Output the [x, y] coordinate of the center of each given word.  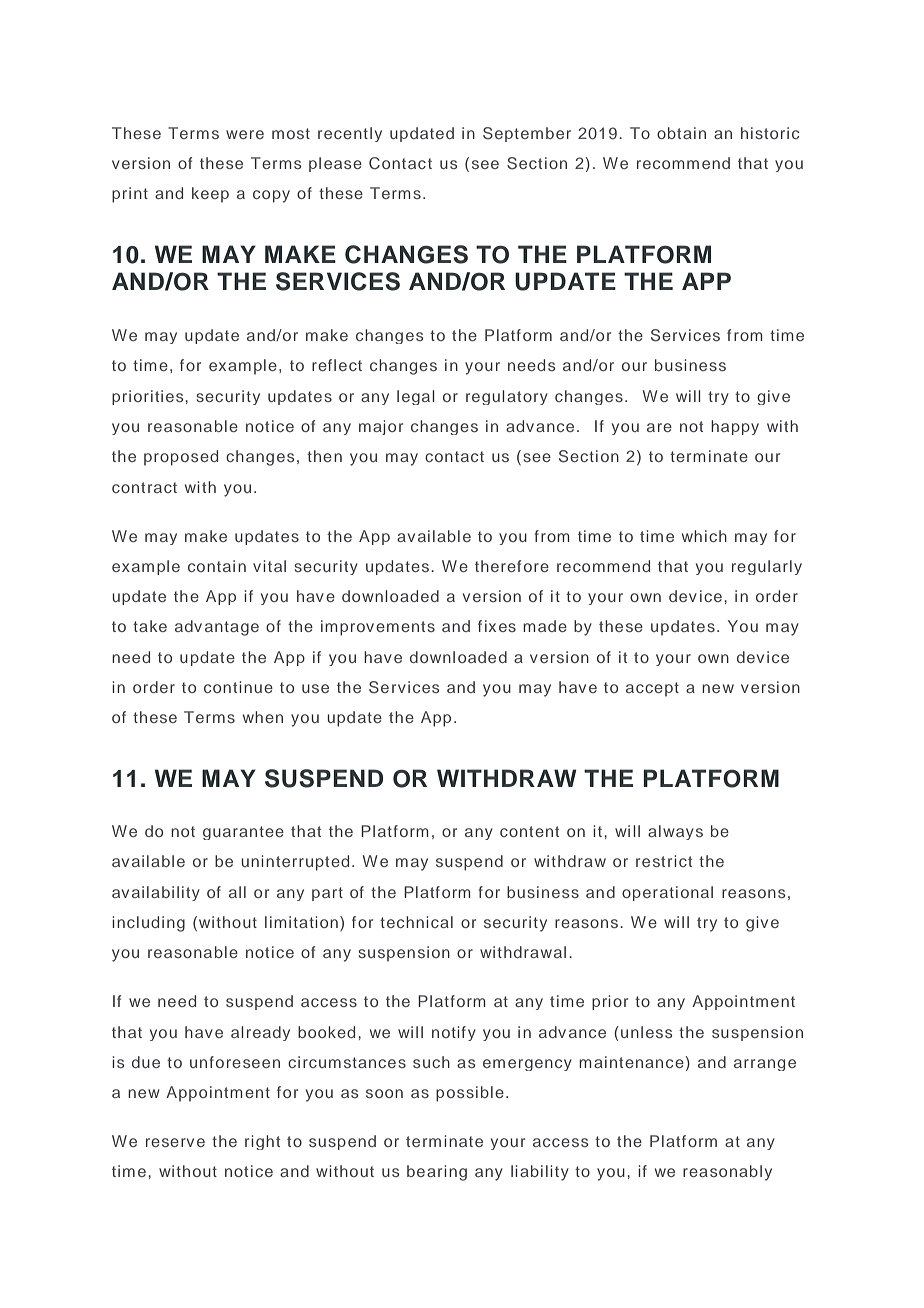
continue [238, 687]
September [527, 134]
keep [210, 195]
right [262, 1142]
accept [652, 689]
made [545, 626]
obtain [681, 133]
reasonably [727, 1173]
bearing [437, 1173]
